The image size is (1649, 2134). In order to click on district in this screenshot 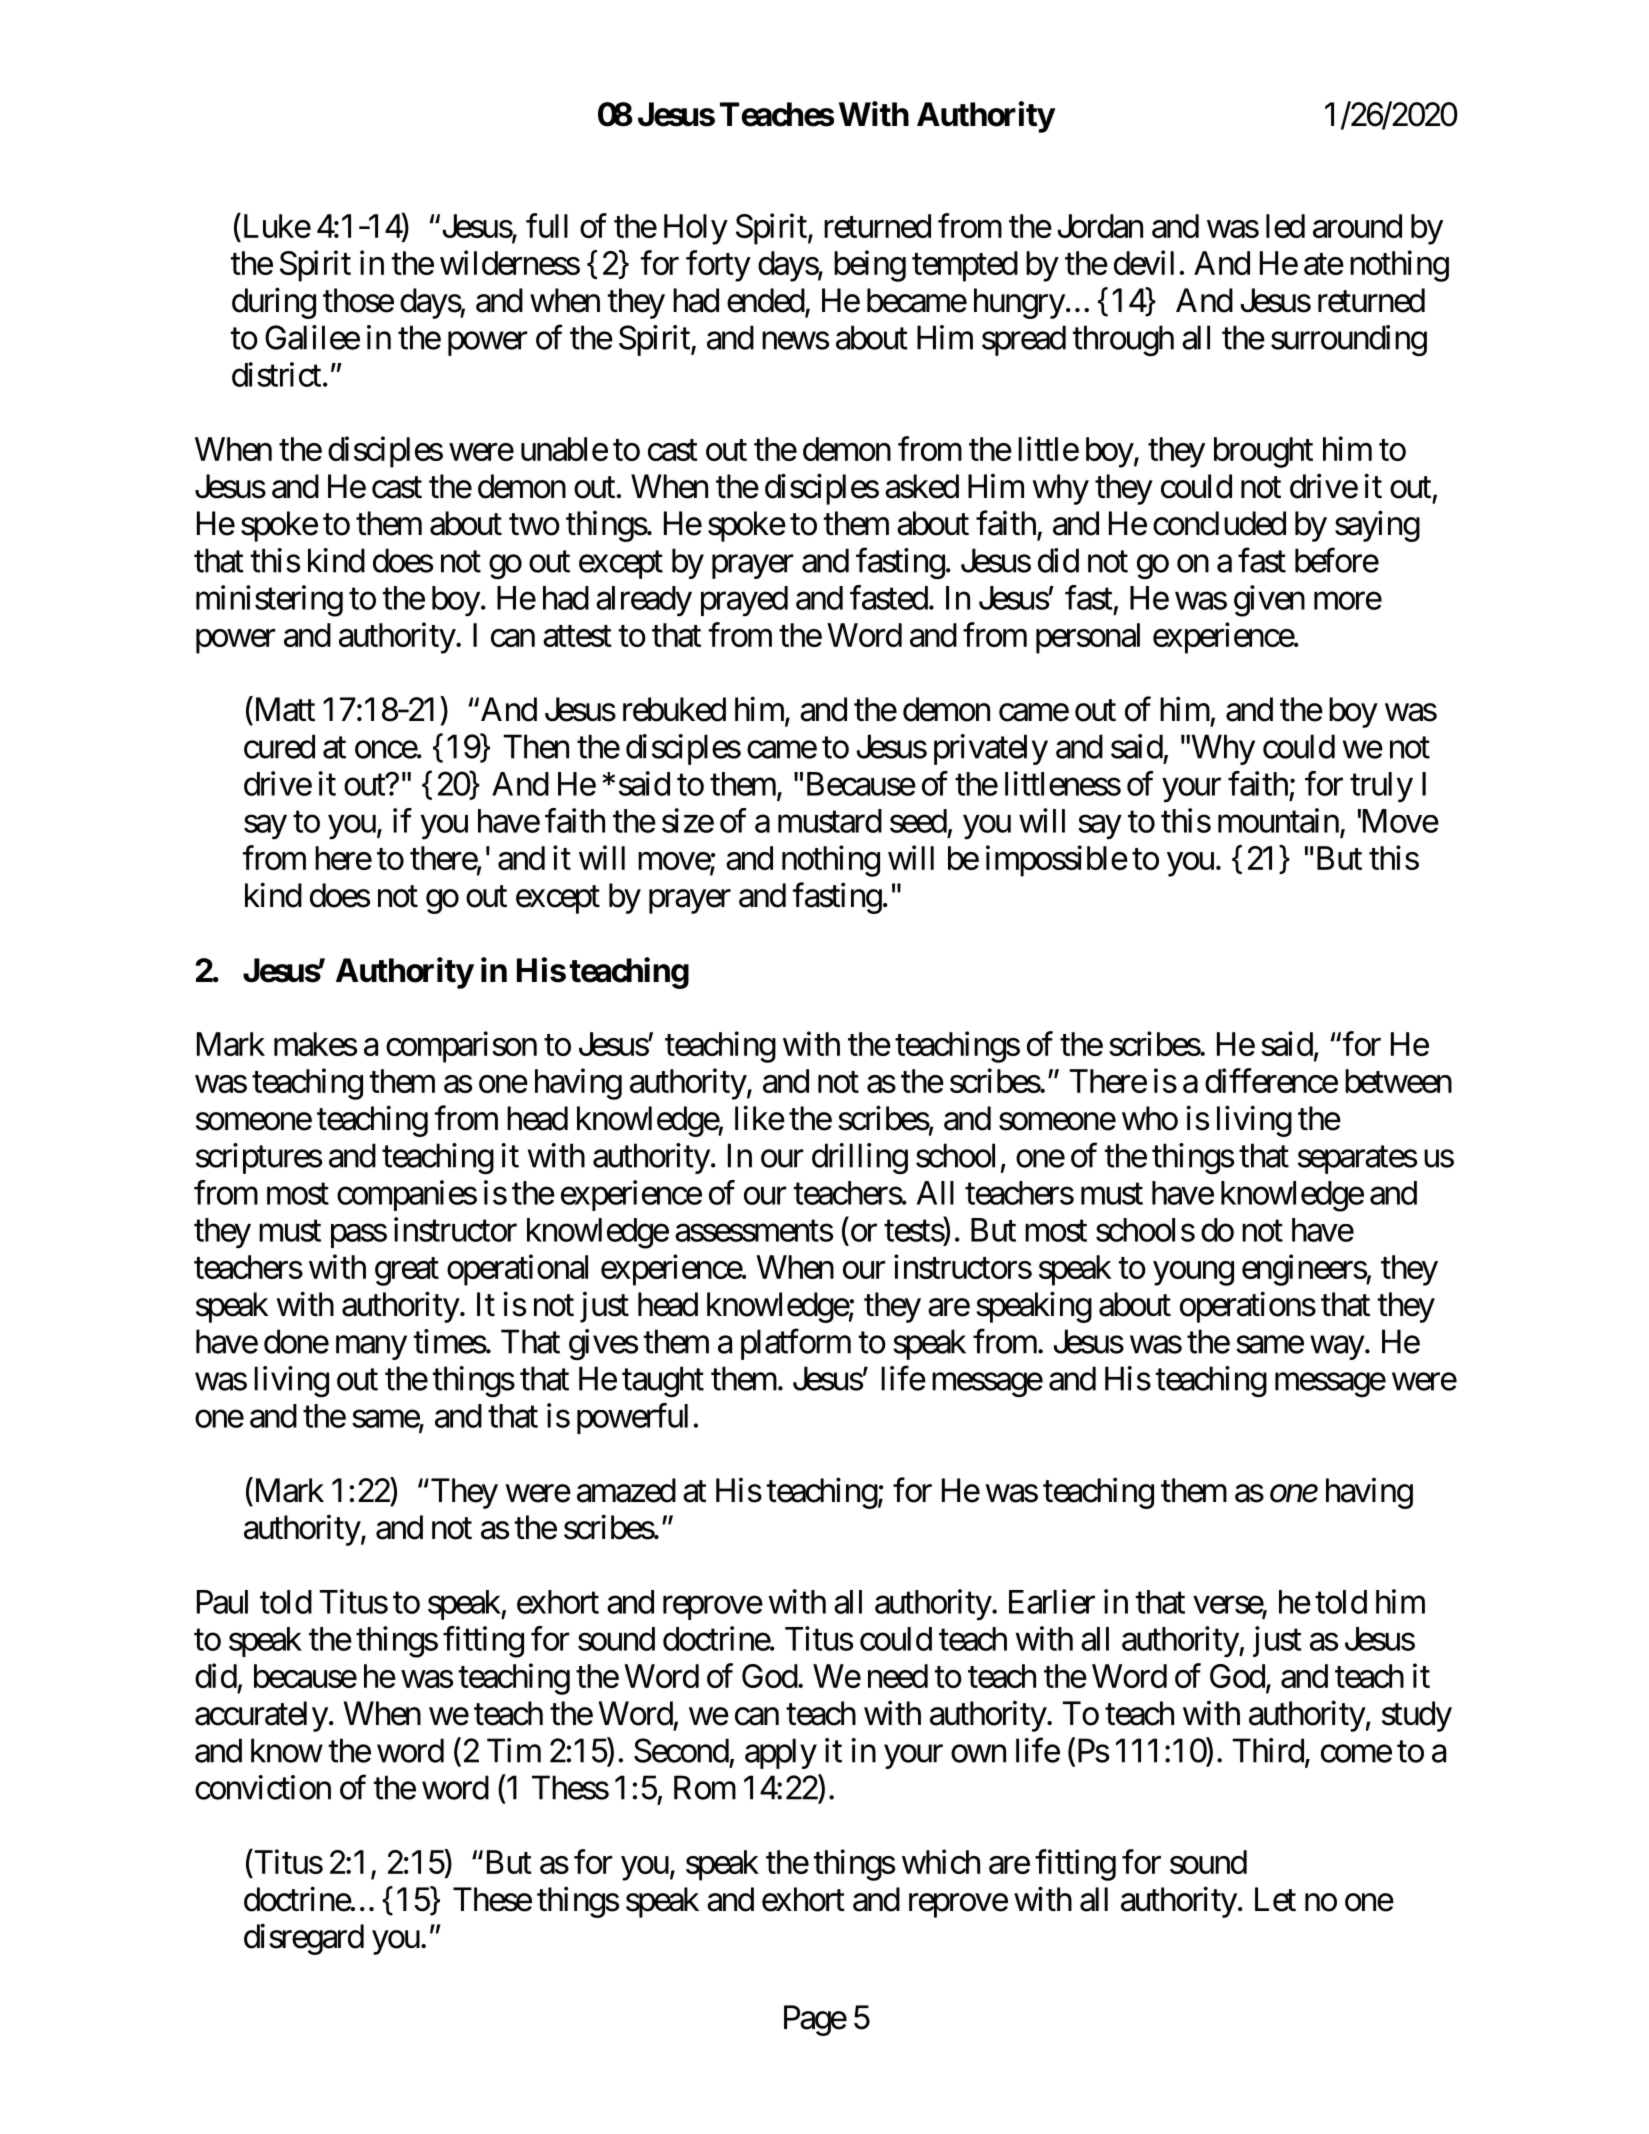, I will do `click(276, 374)`.
